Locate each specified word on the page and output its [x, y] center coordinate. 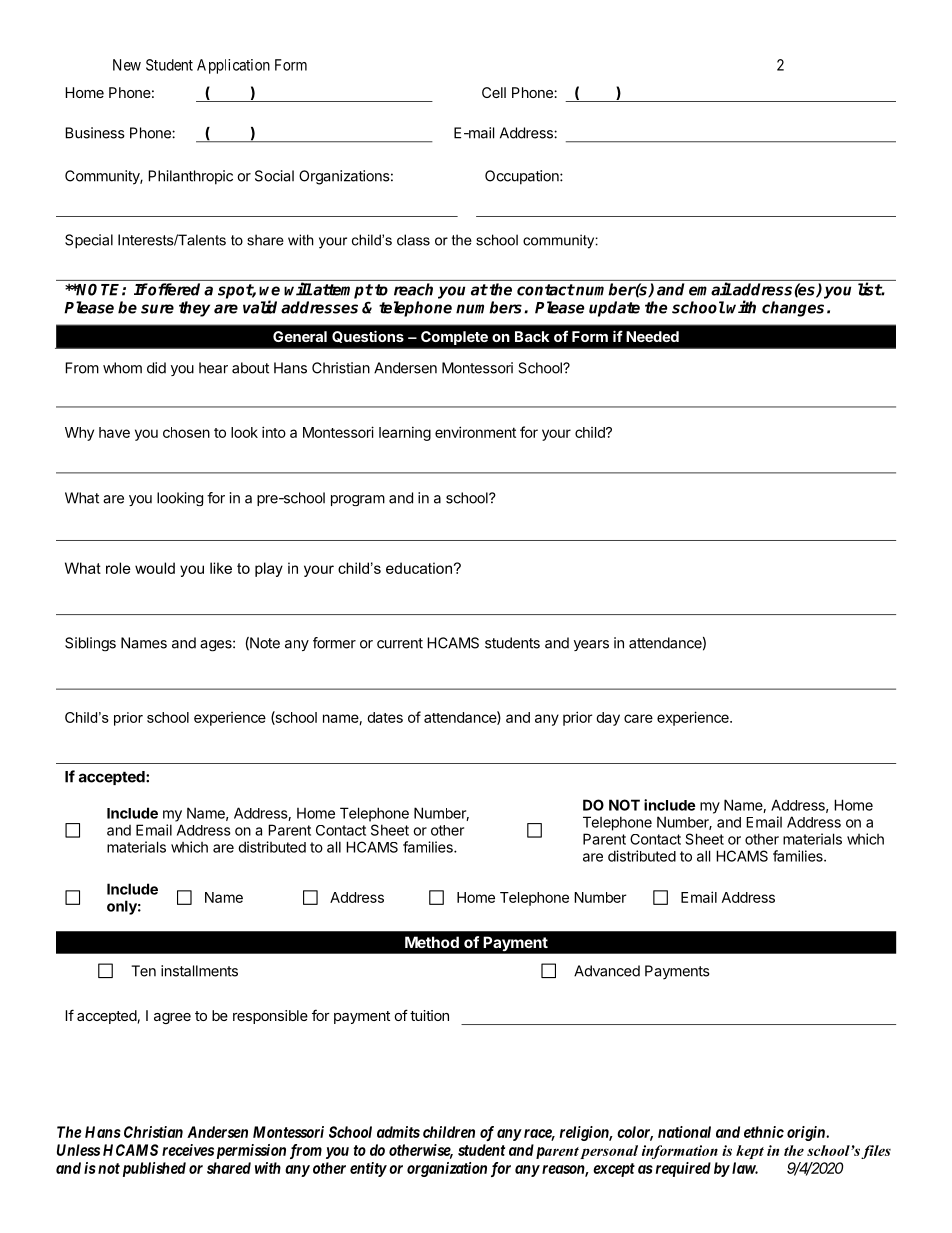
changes [793, 309]
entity [368, 1169]
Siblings [90, 644]
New [127, 65]
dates [385, 717]
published [154, 1169]
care [638, 718]
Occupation [523, 177]
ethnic [764, 1132]
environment [475, 432]
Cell [494, 92]
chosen [186, 432]
